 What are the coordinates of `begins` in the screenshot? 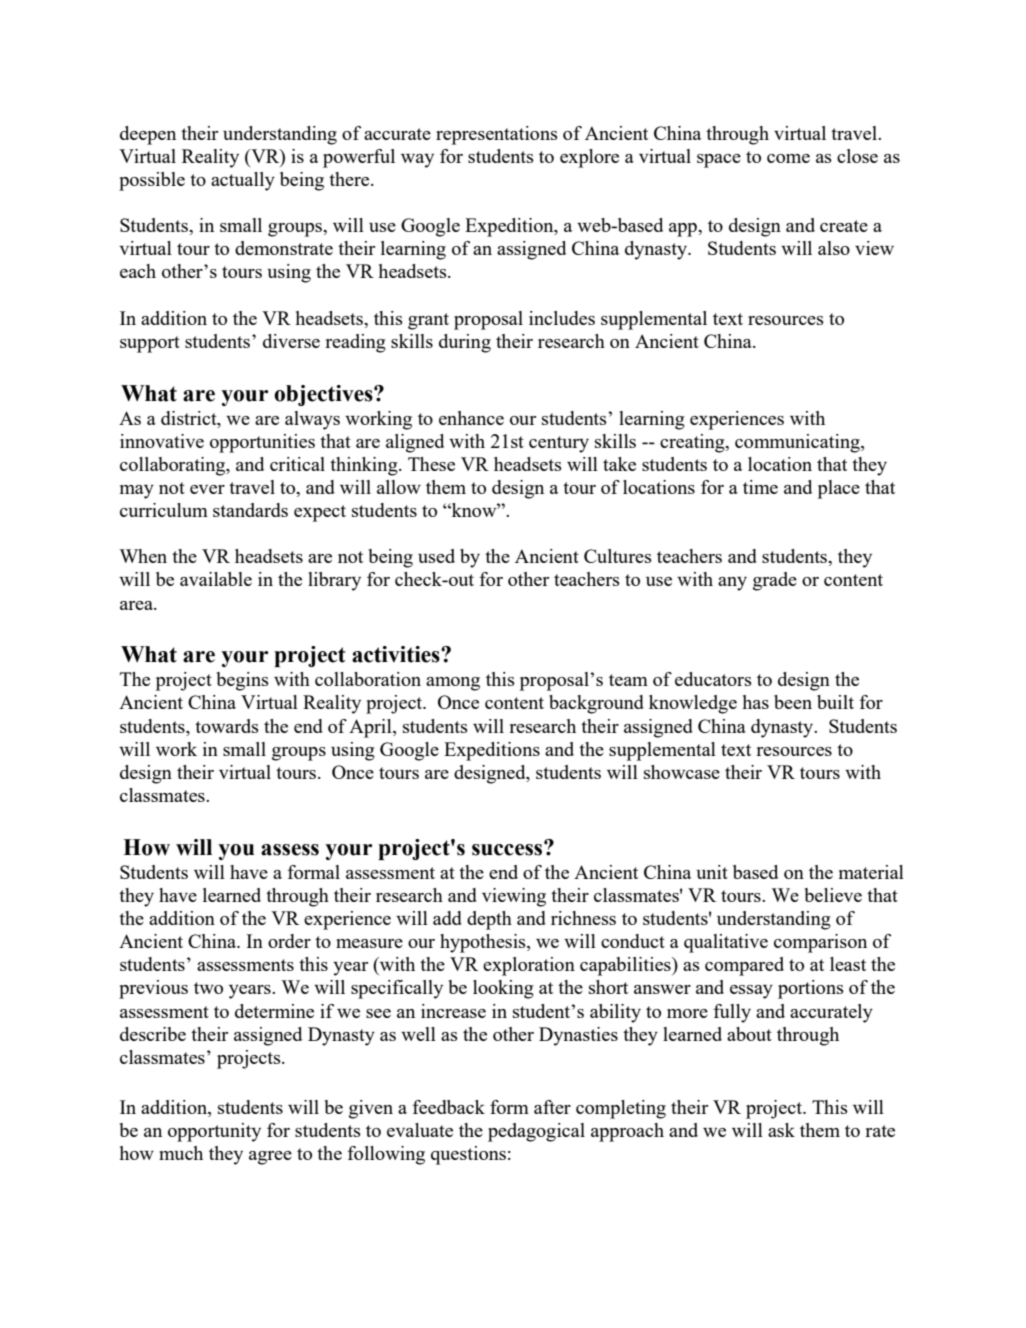 It's located at (243, 681).
